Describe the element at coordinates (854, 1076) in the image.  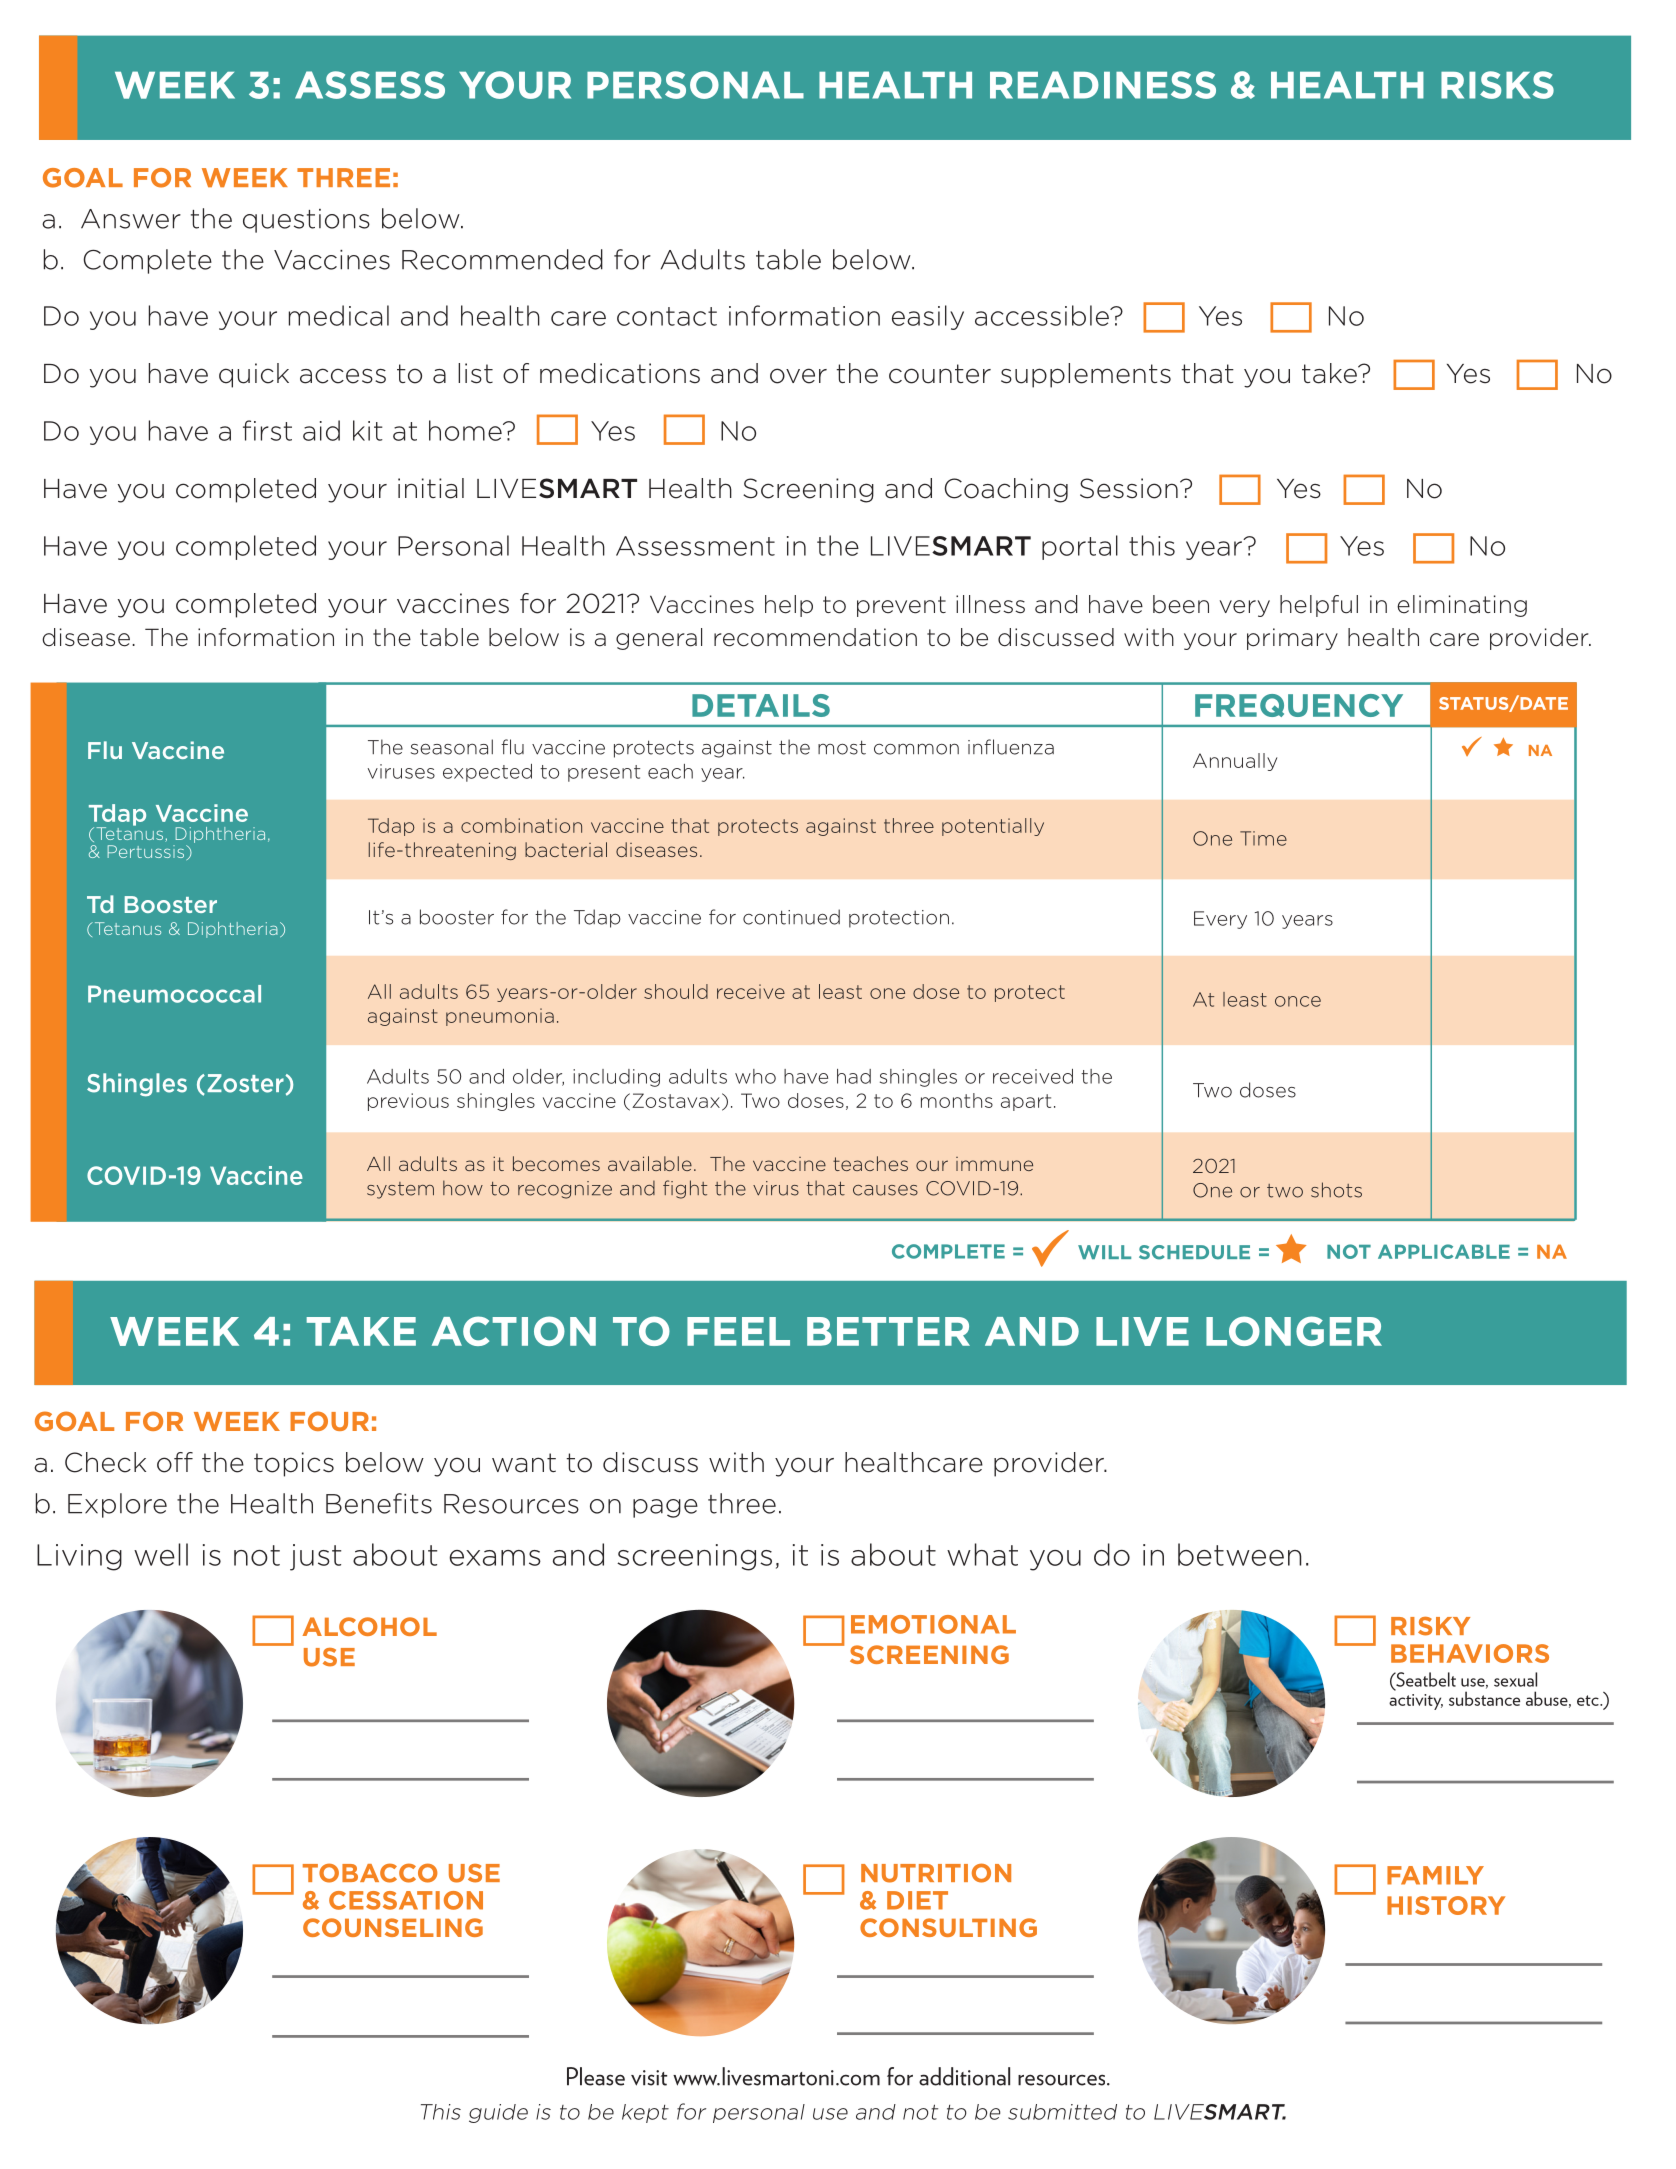
I see `had` at that location.
